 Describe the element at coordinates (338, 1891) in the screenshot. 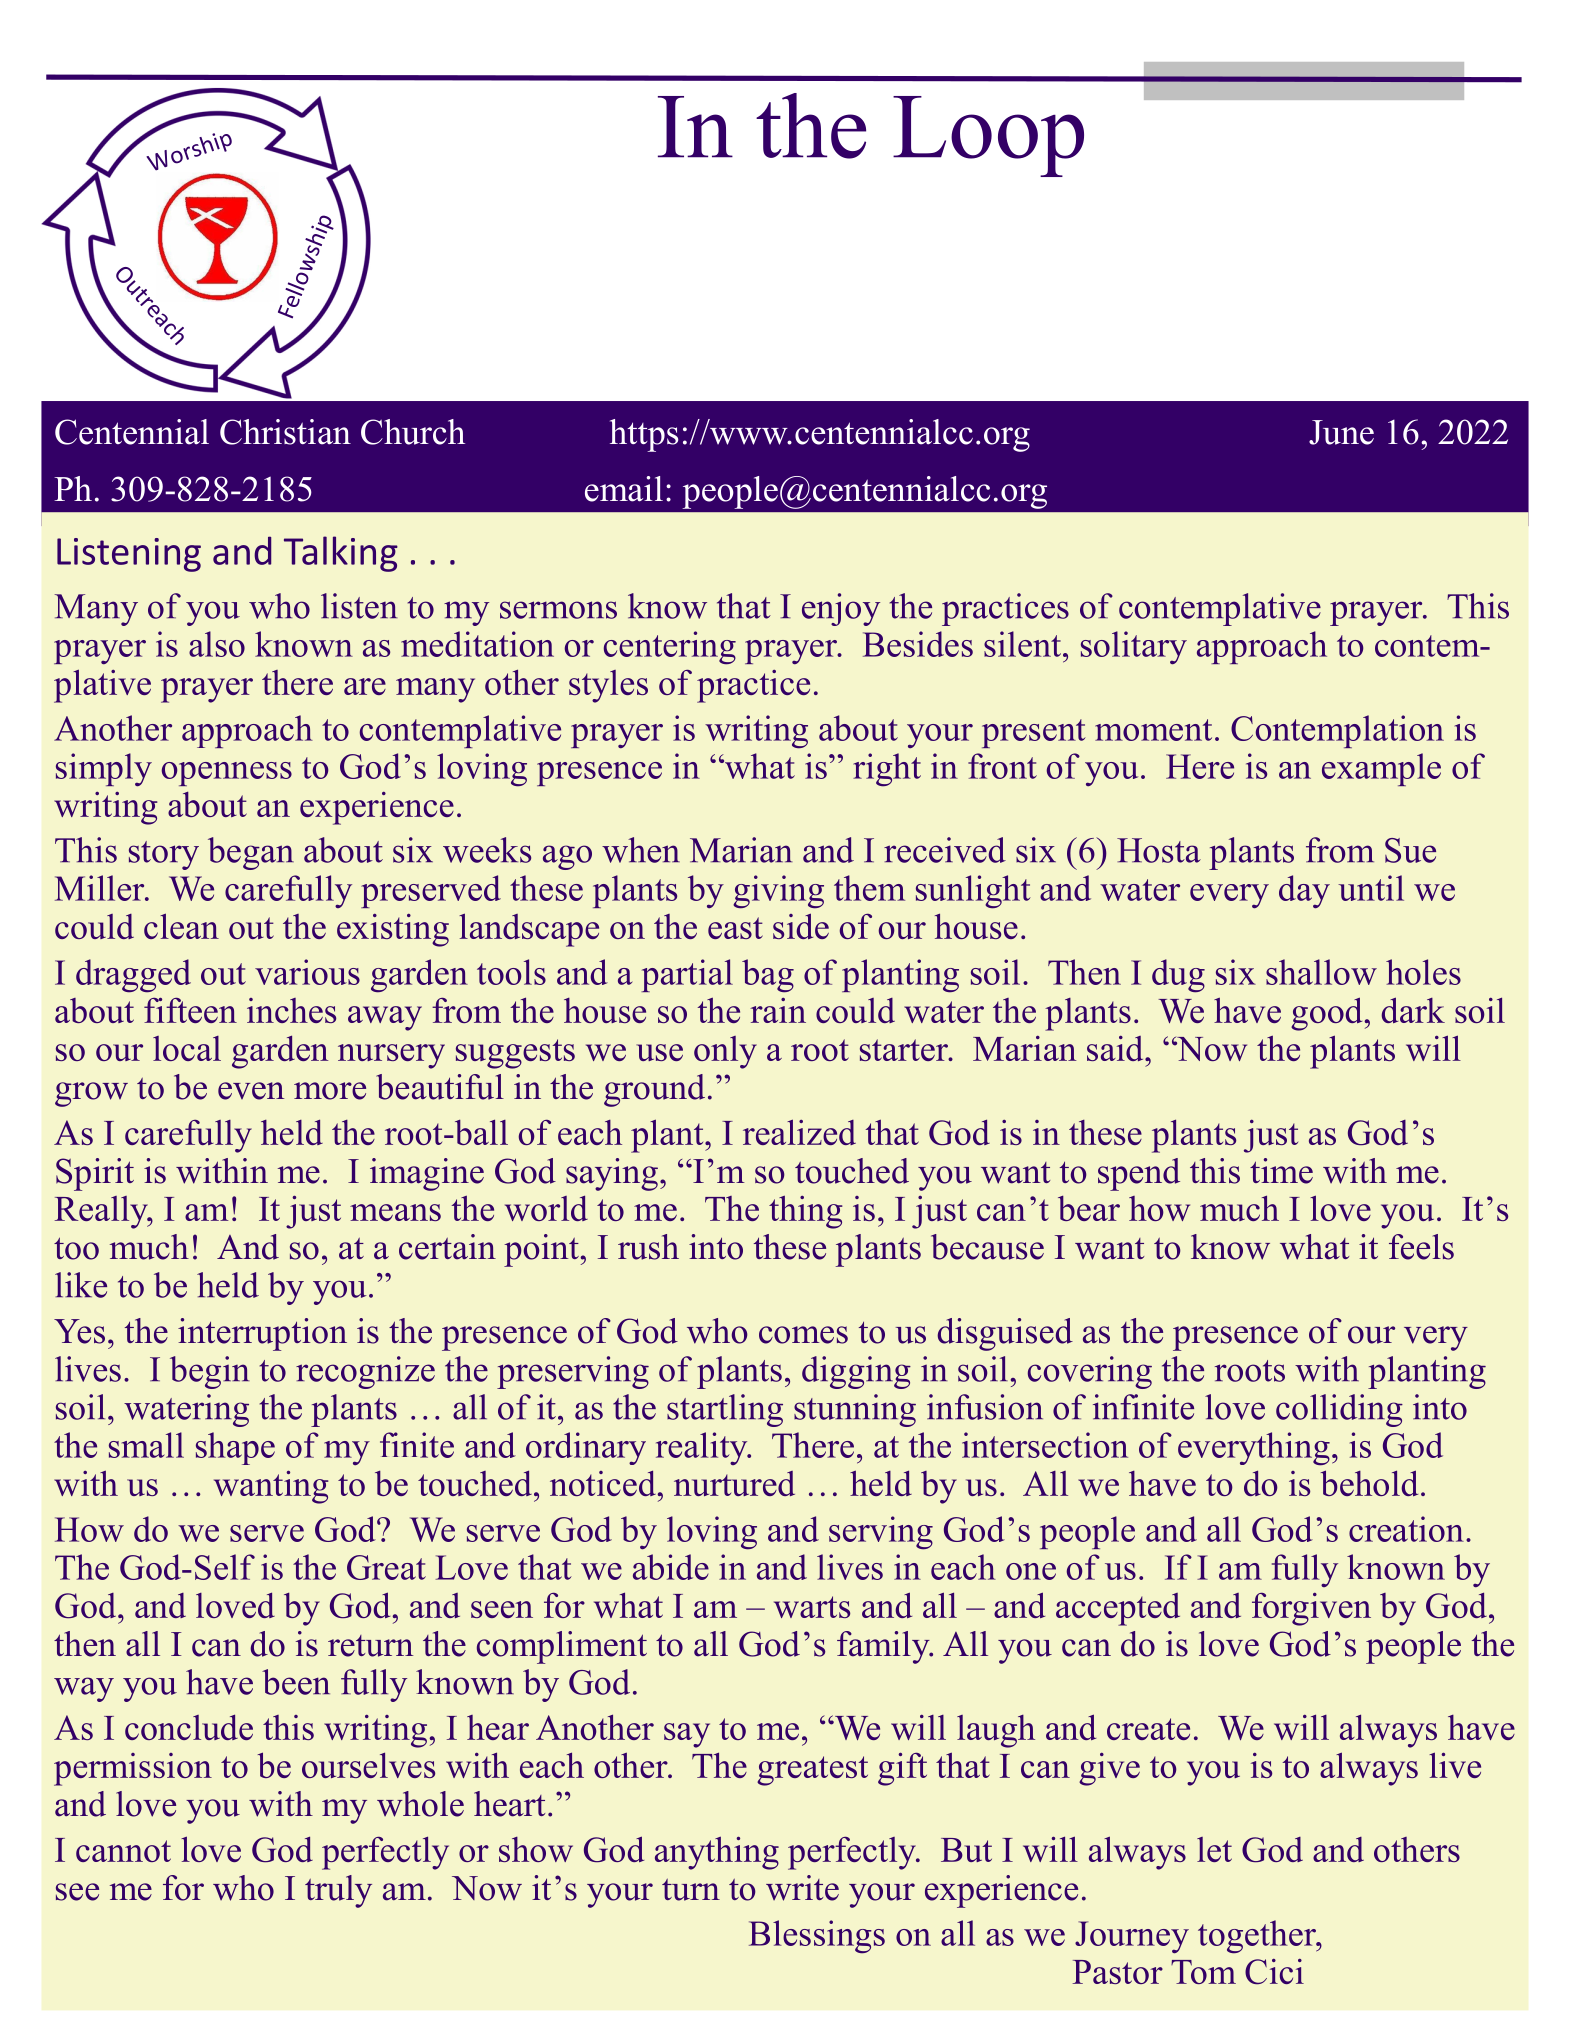

I see `truly` at that location.
